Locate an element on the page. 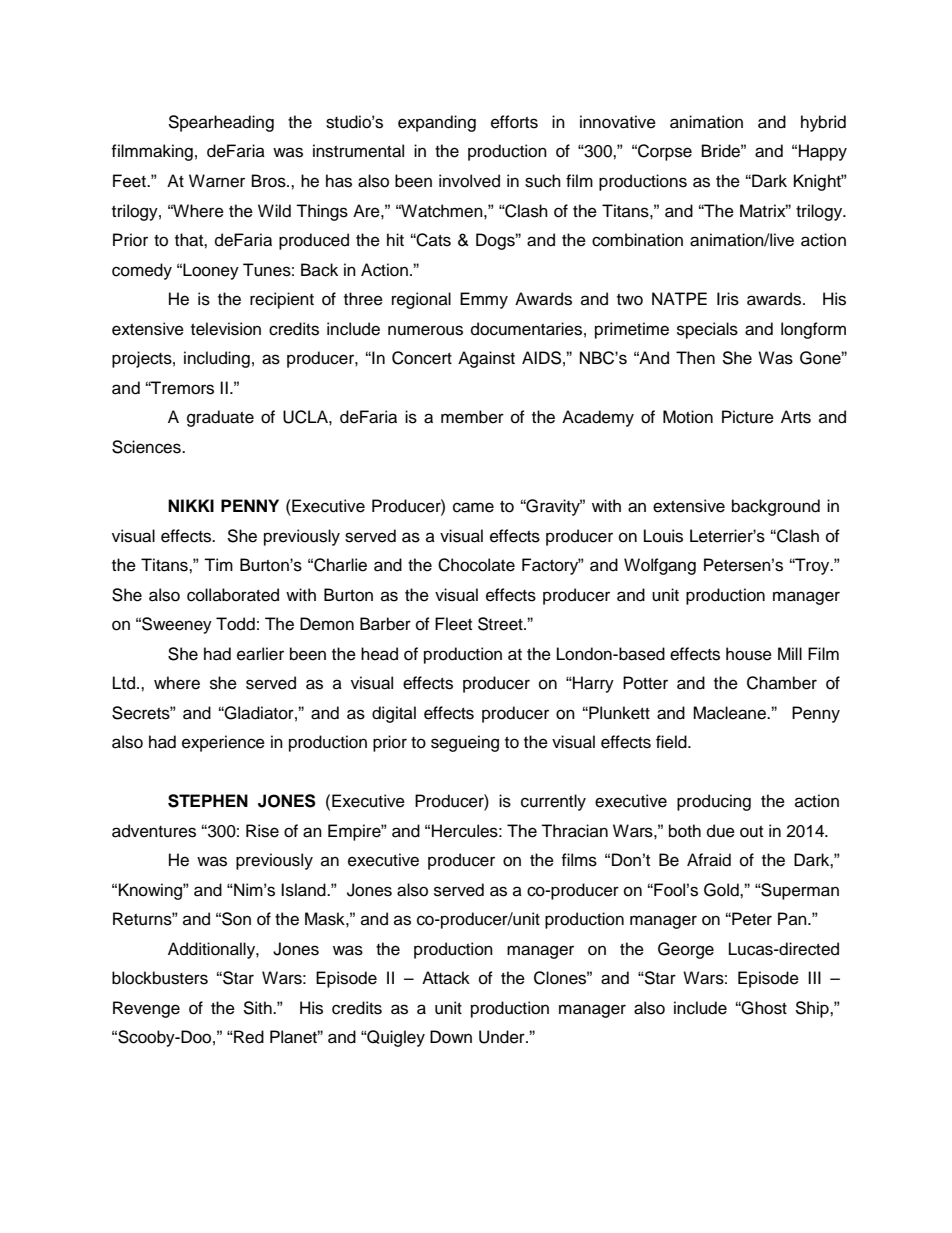  Happy is located at coordinates (823, 152).
